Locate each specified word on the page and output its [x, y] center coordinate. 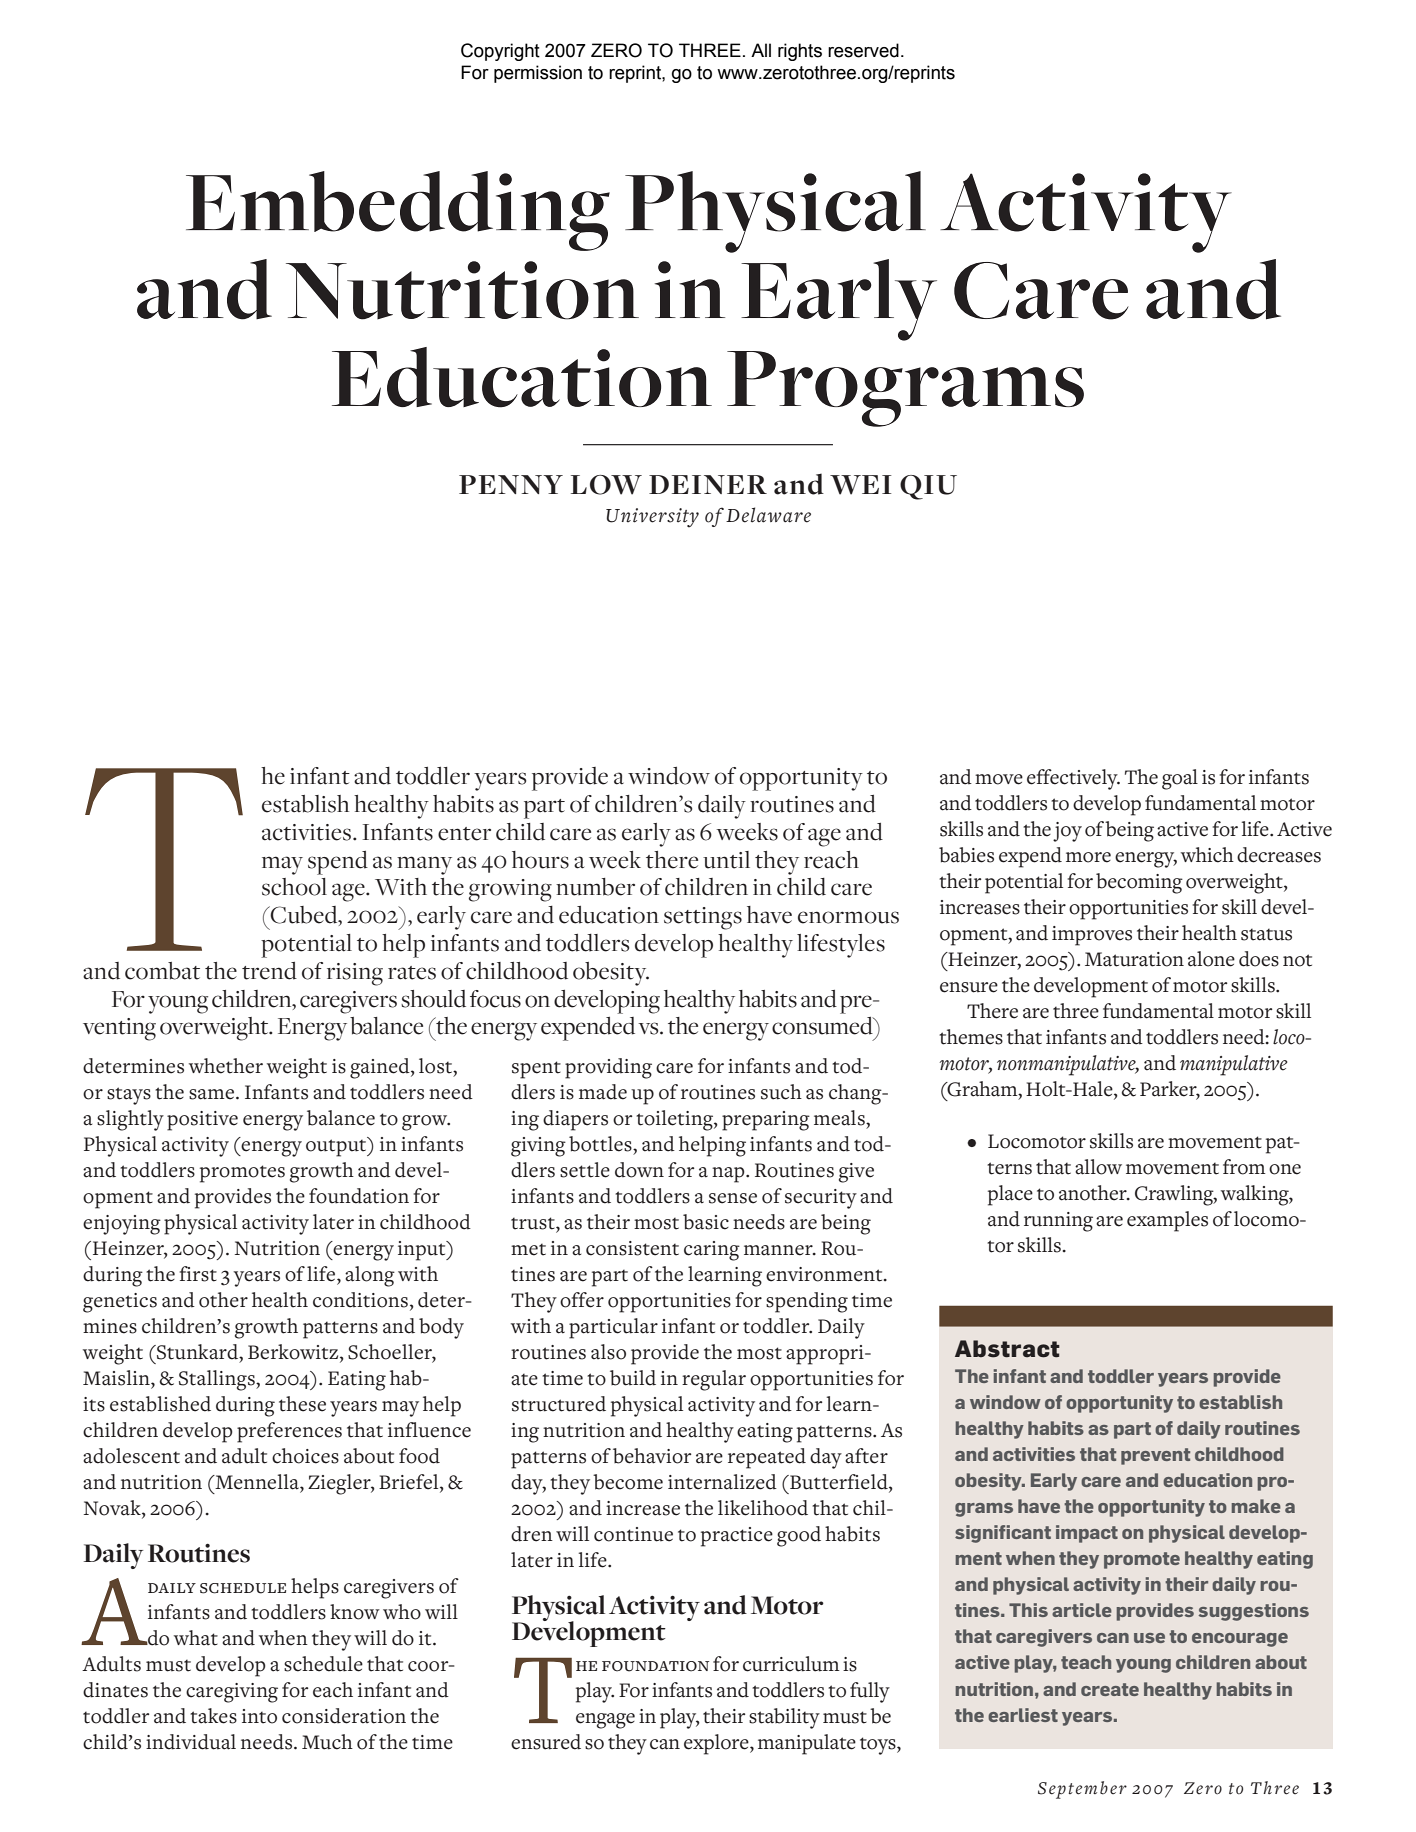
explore [717, 1744]
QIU [928, 487]
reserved [863, 50]
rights [800, 52]
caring [712, 1251]
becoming [1139, 883]
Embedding [398, 211]
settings [703, 918]
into [259, 1716]
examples [1167, 1221]
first [198, 1274]
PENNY [511, 484]
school [294, 887]
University [652, 518]
